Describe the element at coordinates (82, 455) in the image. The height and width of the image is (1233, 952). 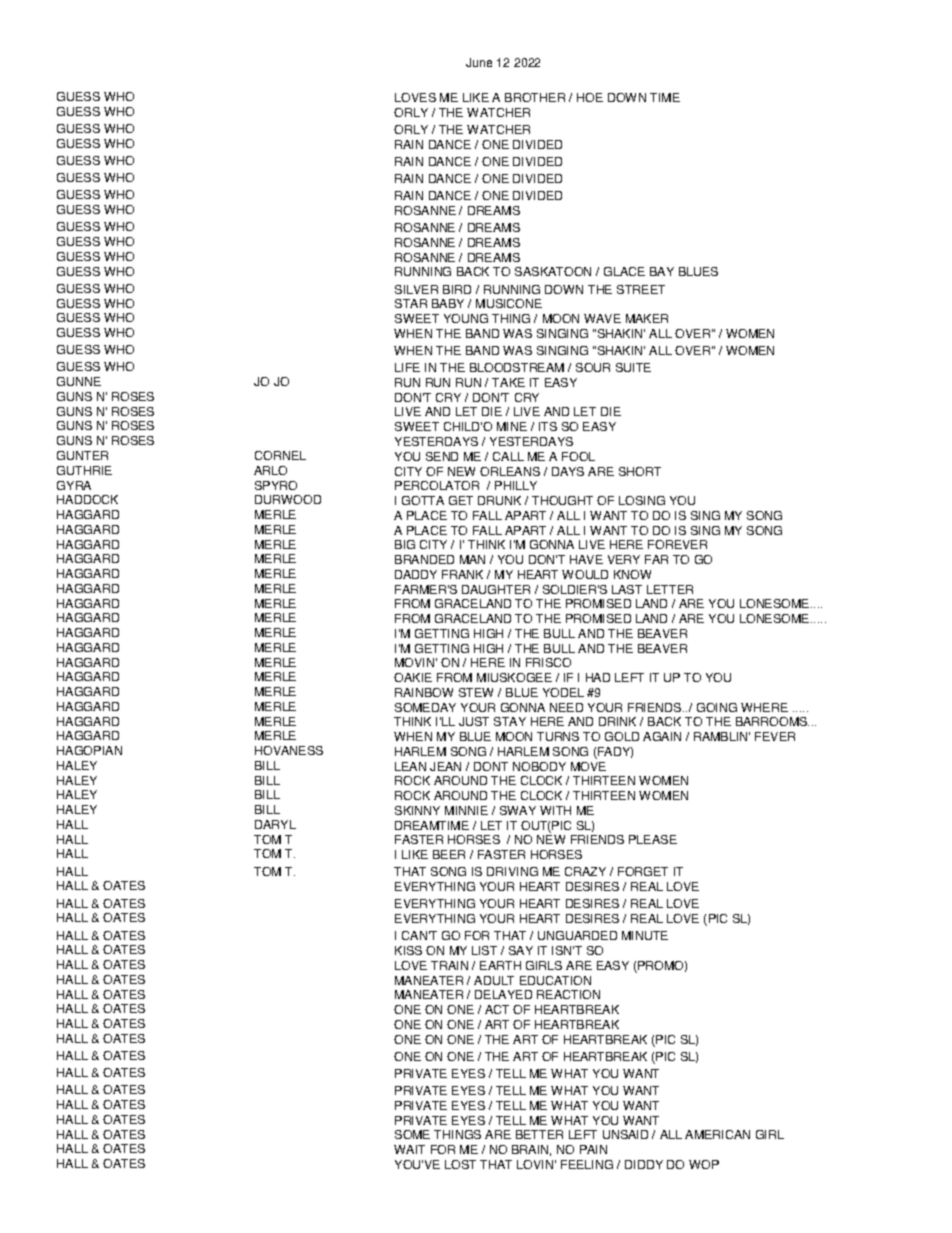
I see `GUNTER` at that location.
